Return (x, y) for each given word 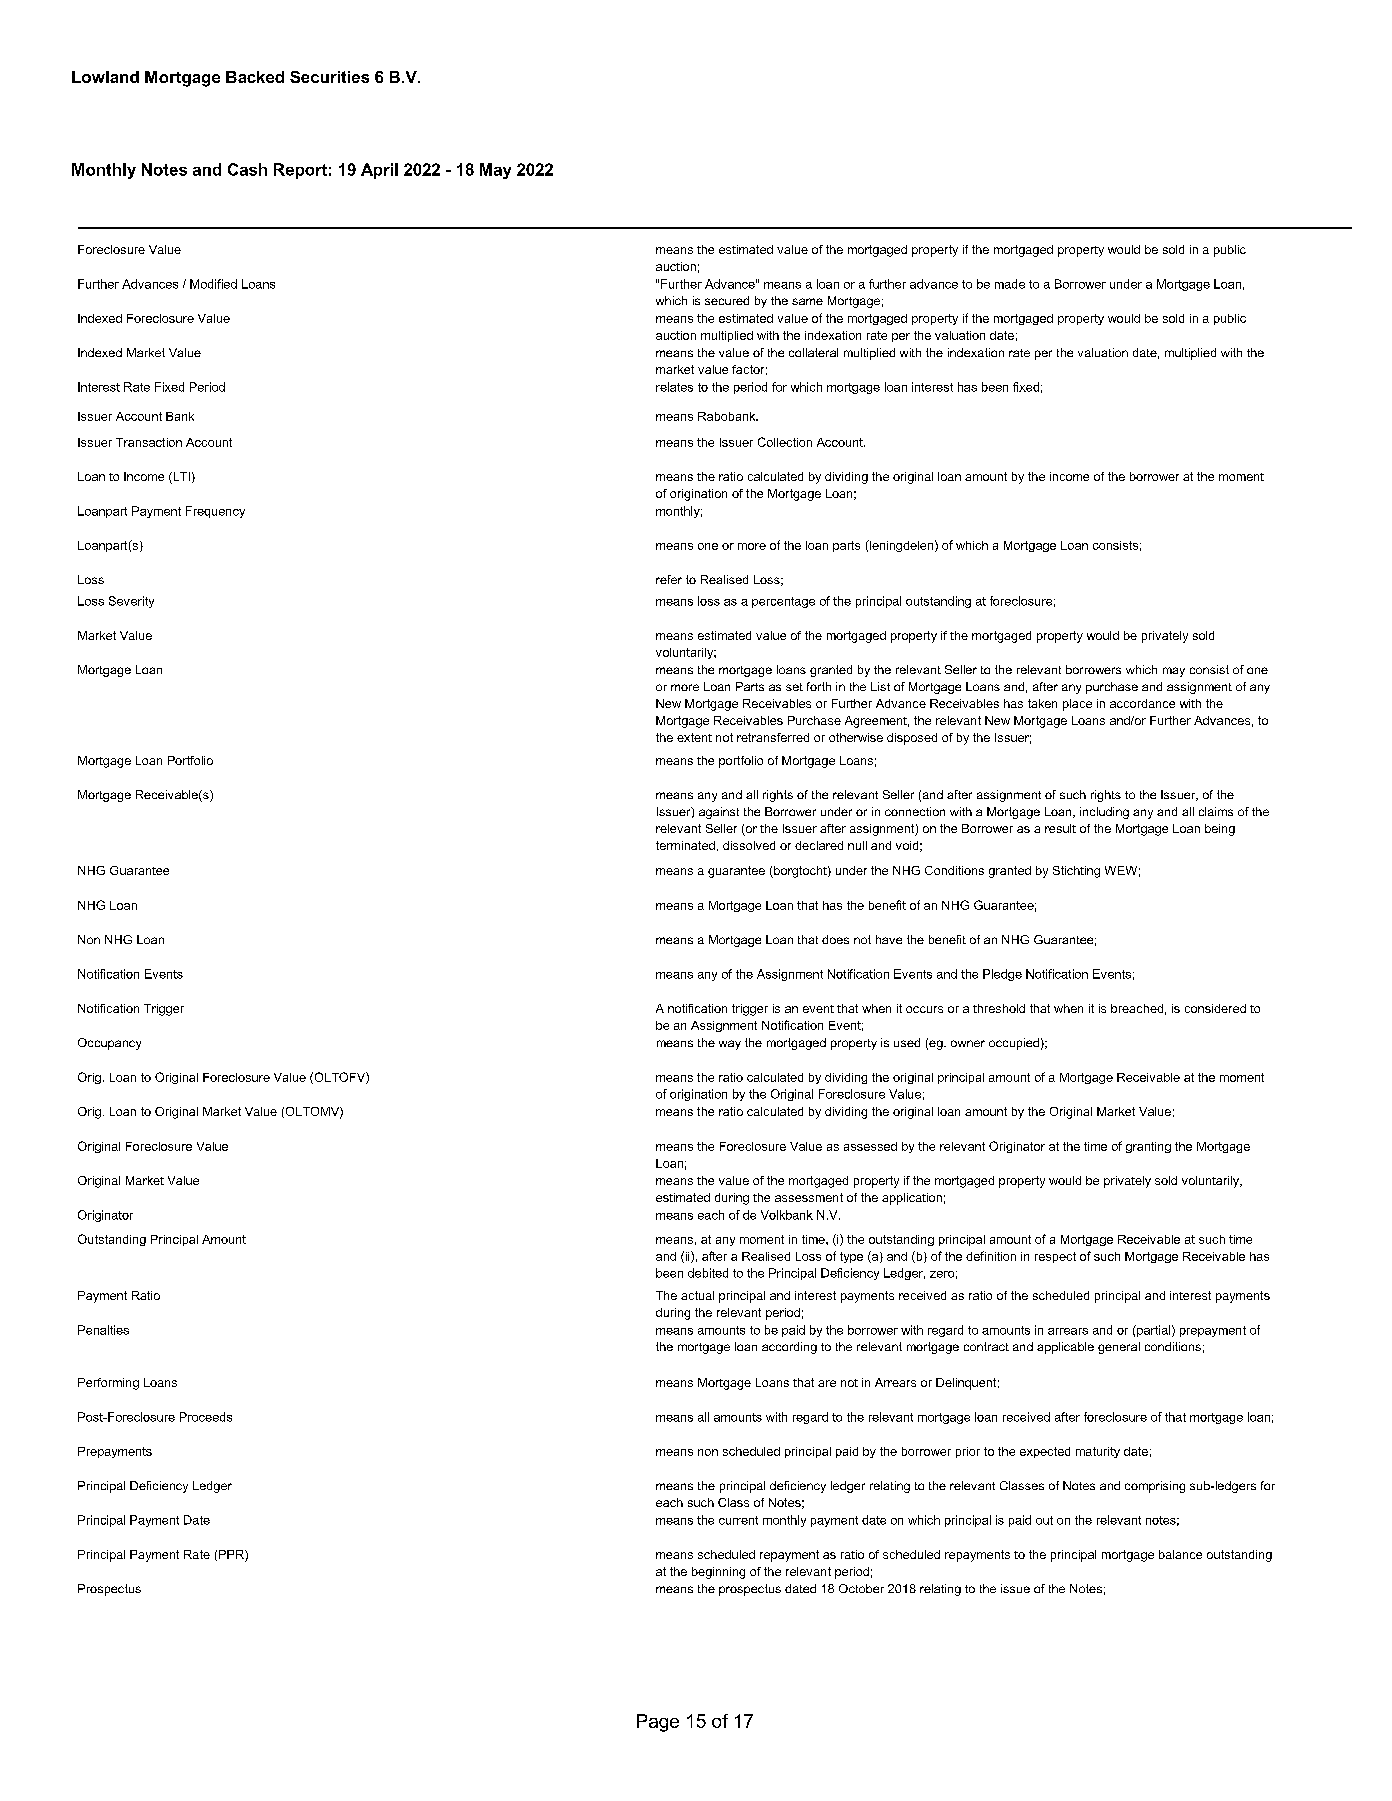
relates (674, 387)
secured (727, 300)
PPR (232, 1554)
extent (694, 737)
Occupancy (109, 1044)
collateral (813, 352)
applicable (1065, 1348)
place (1077, 705)
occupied (1014, 1044)
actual (697, 1295)
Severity (131, 602)
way (730, 1045)
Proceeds (206, 1417)
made (1010, 284)
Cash (247, 169)
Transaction (149, 442)
